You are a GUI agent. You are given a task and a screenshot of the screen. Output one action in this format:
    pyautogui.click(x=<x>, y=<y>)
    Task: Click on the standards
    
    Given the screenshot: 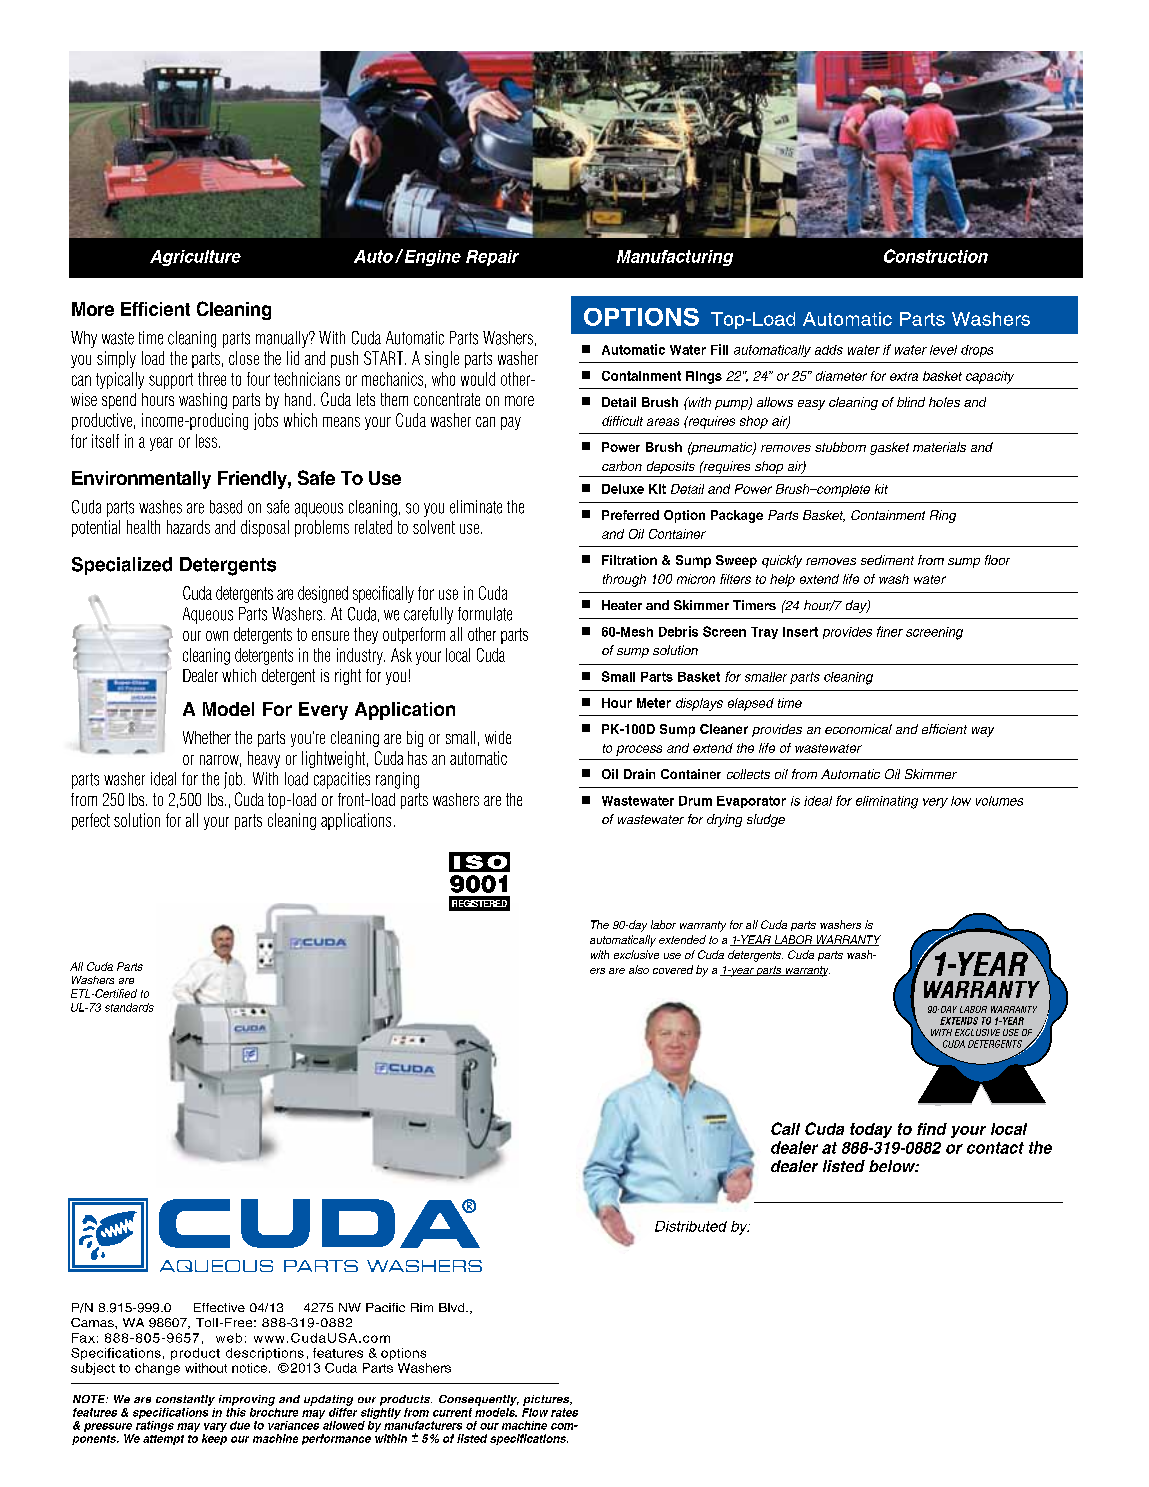 What is the action you would take?
    pyautogui.click(x=129, y=1007)
